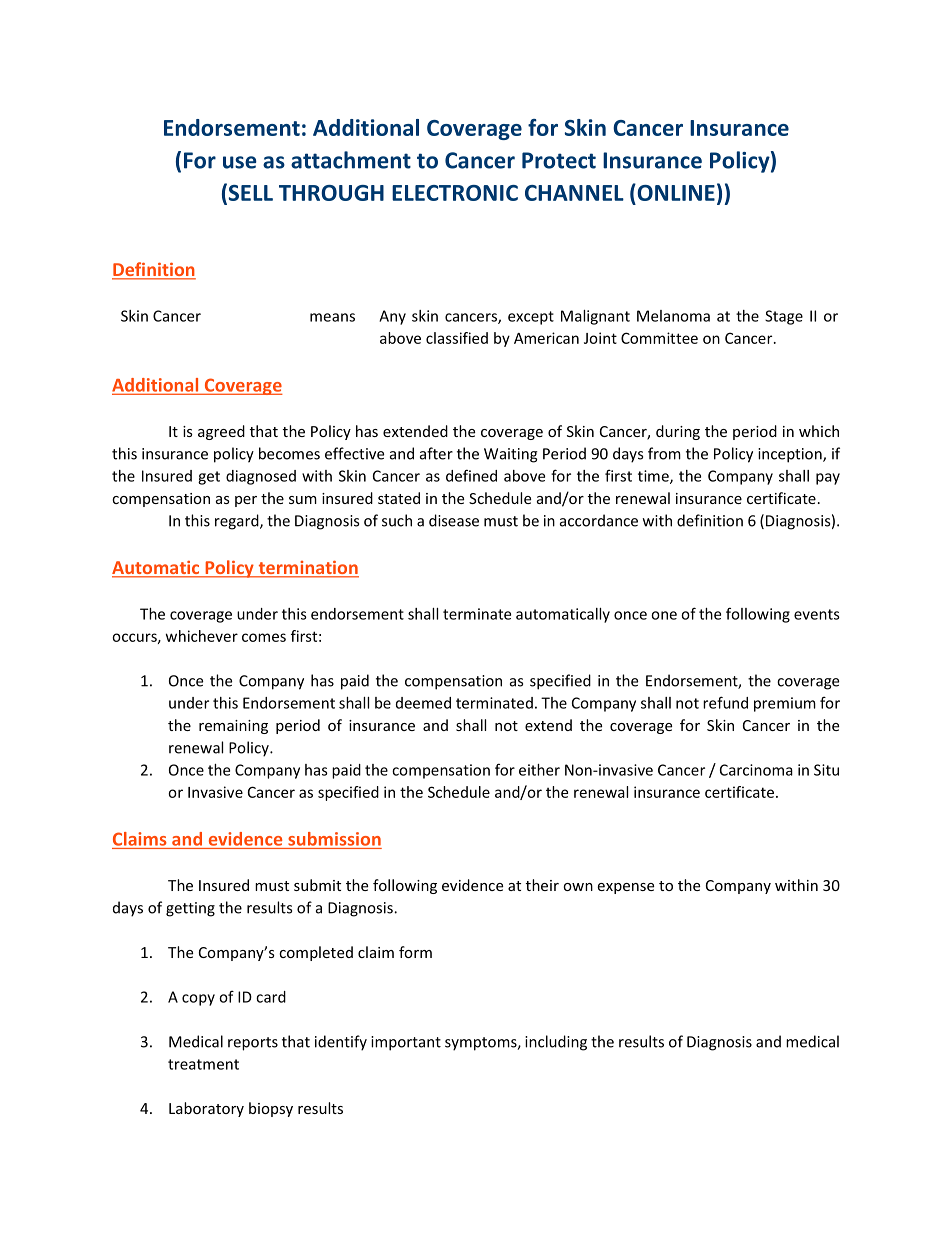 The image size is (952, 1233). I want to click on ONLINE, so click(675, 192).
